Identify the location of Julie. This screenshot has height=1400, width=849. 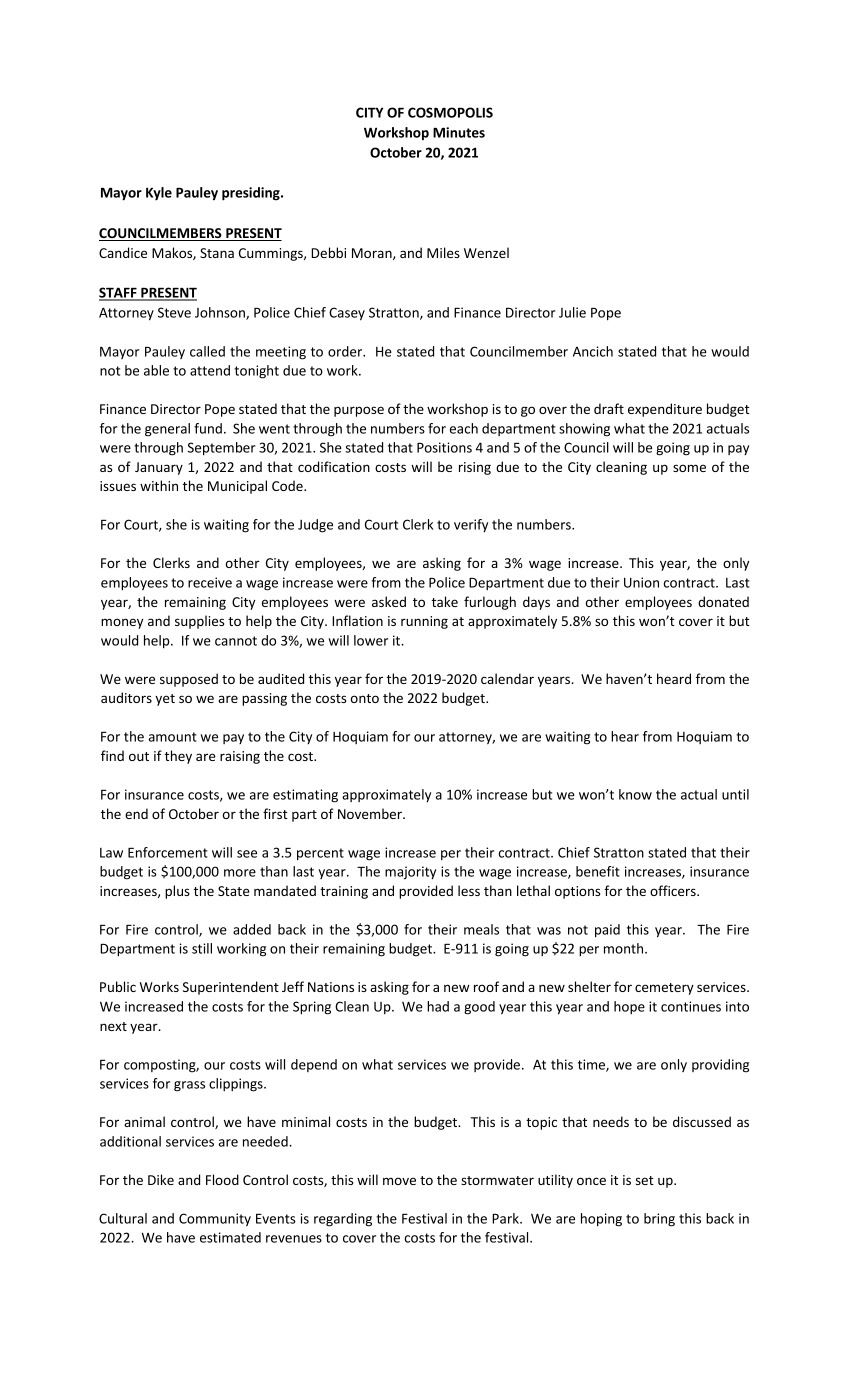
(572, 312).
